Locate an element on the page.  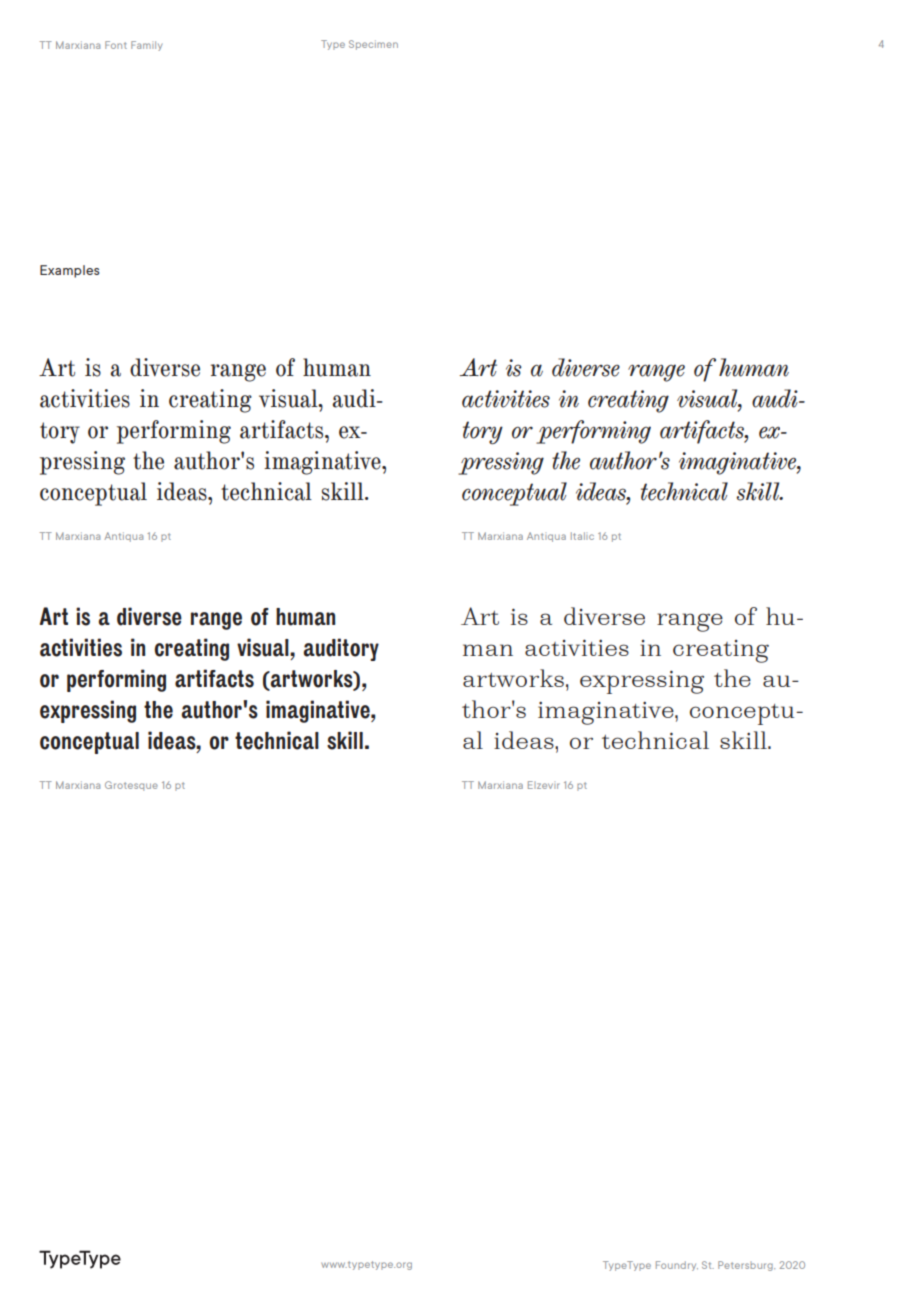
Grotesque is located at coordinates (131, 786).
